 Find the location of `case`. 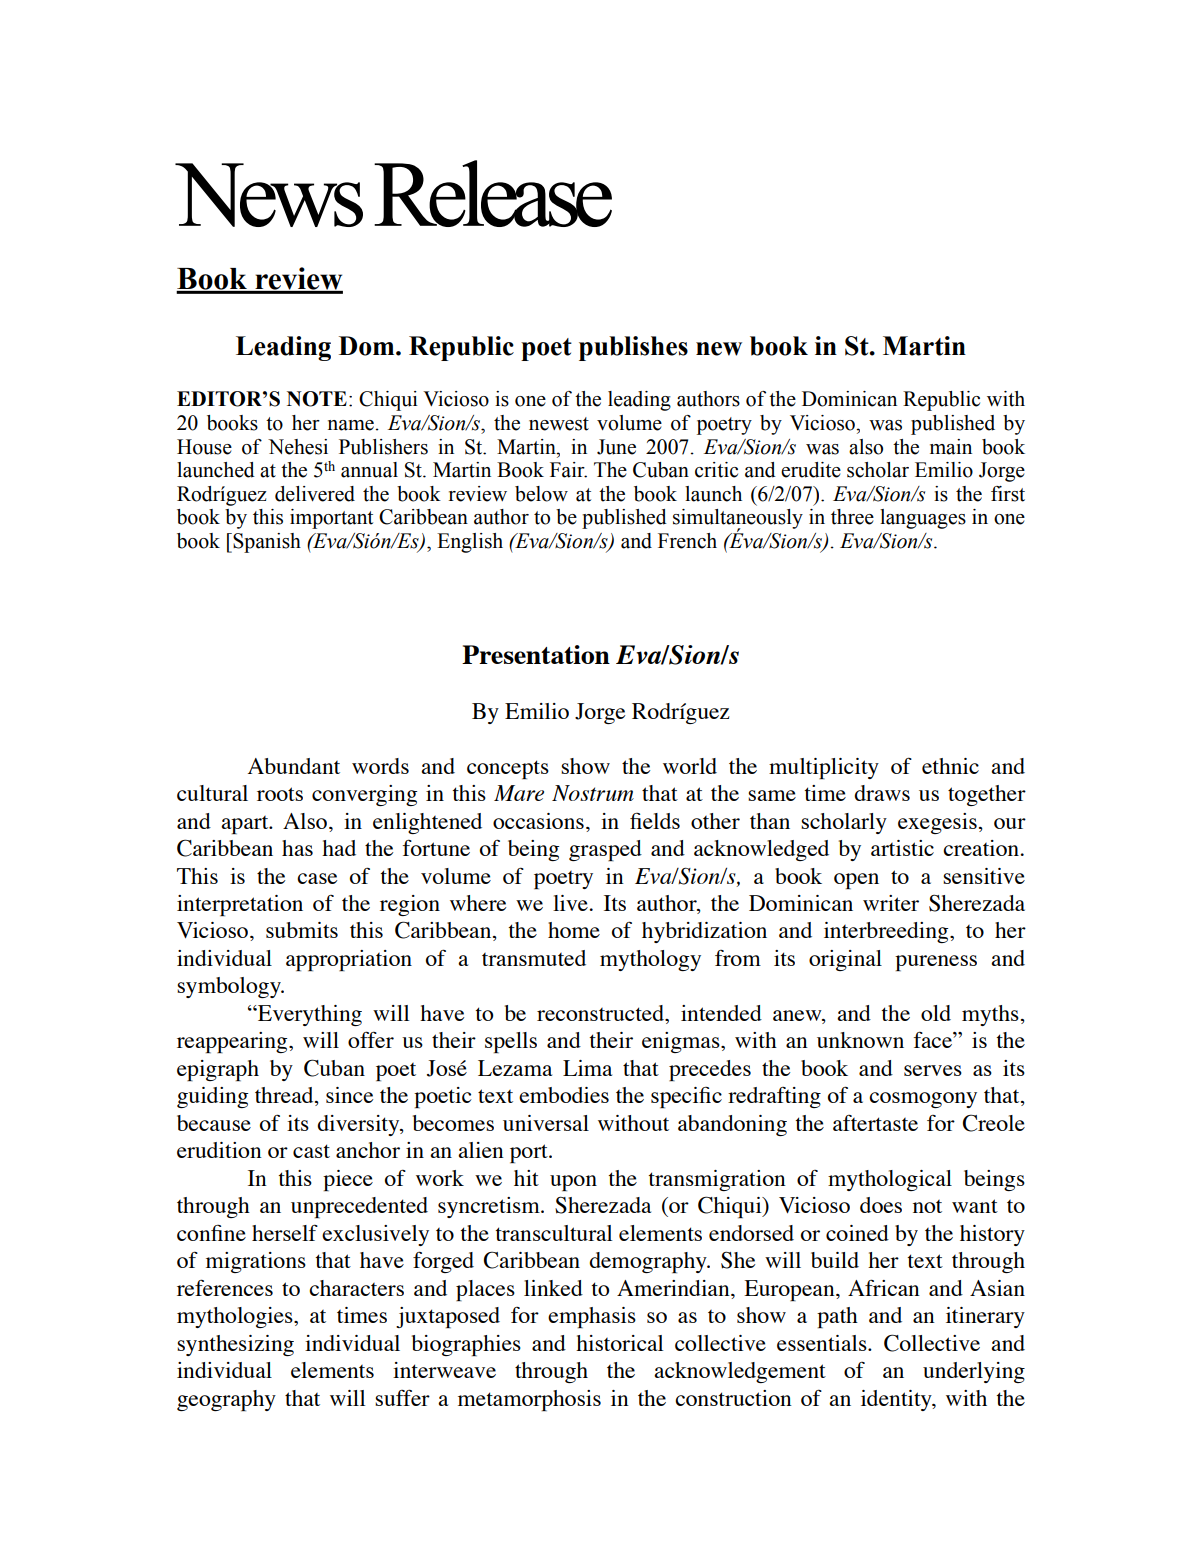

case is located at coordinates (317, 878).
